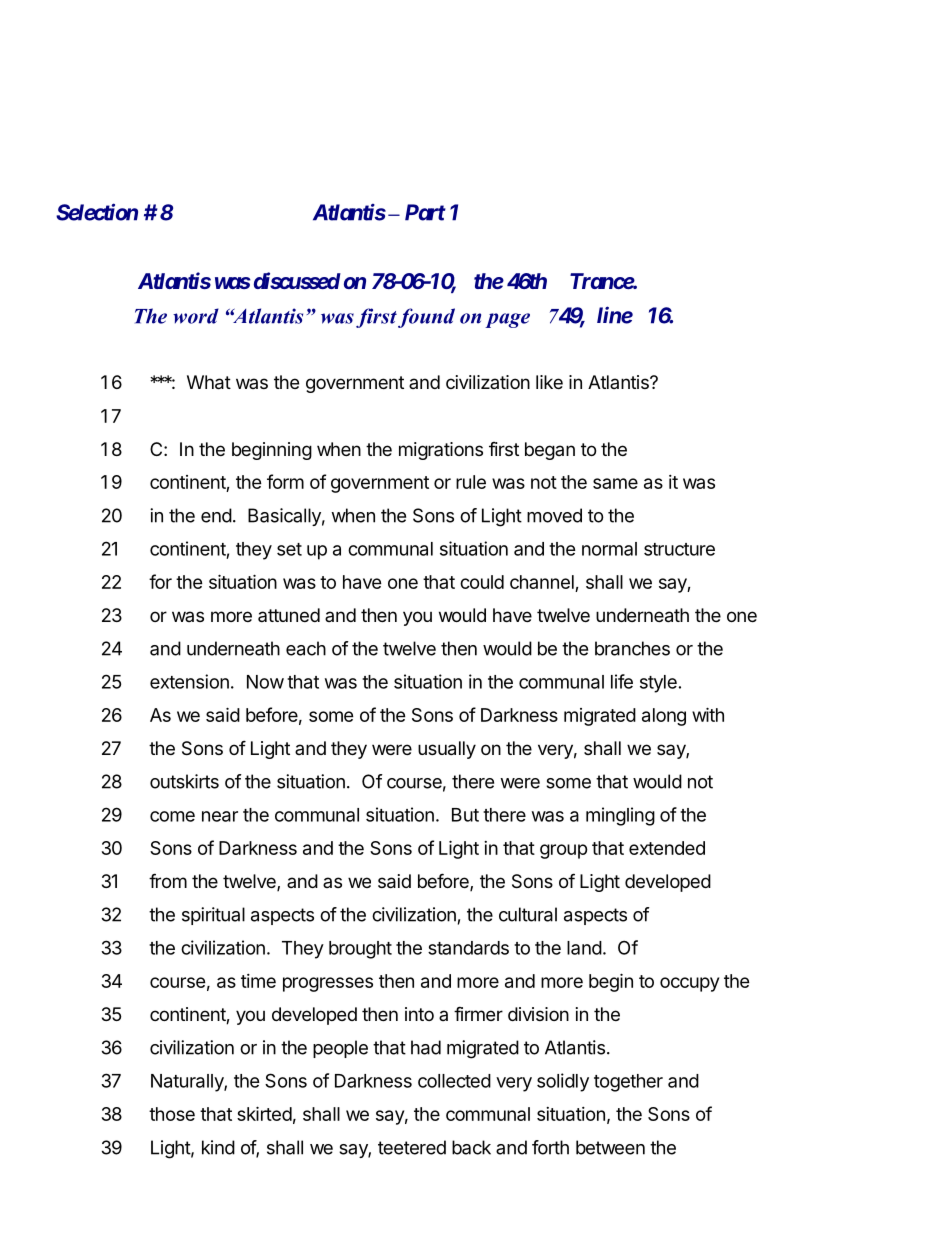  Describe the element at coordinates (610, 1147) in the screenshot. I see `between` at that location.
